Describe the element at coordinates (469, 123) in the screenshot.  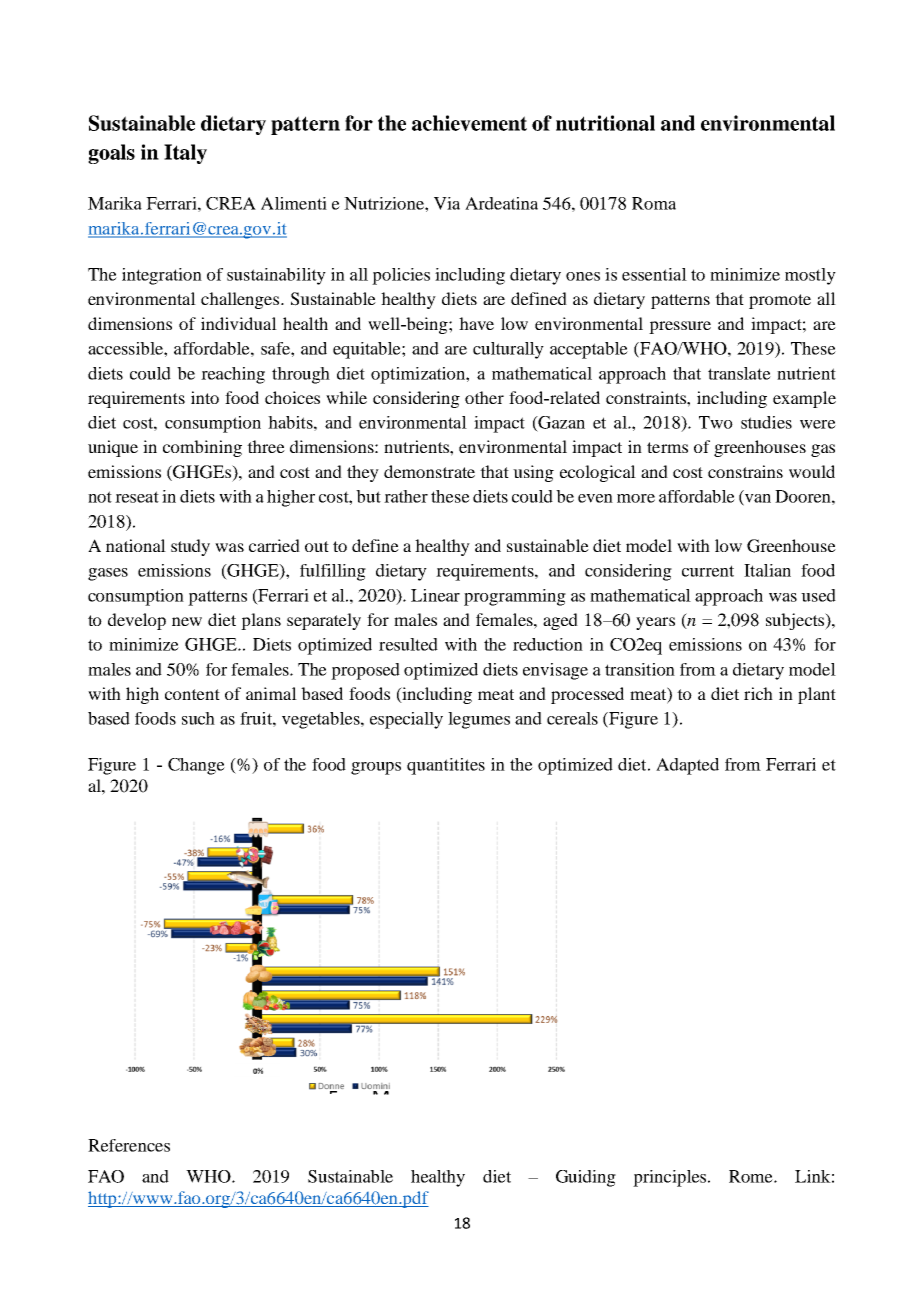
I see `achievement` at that location.
